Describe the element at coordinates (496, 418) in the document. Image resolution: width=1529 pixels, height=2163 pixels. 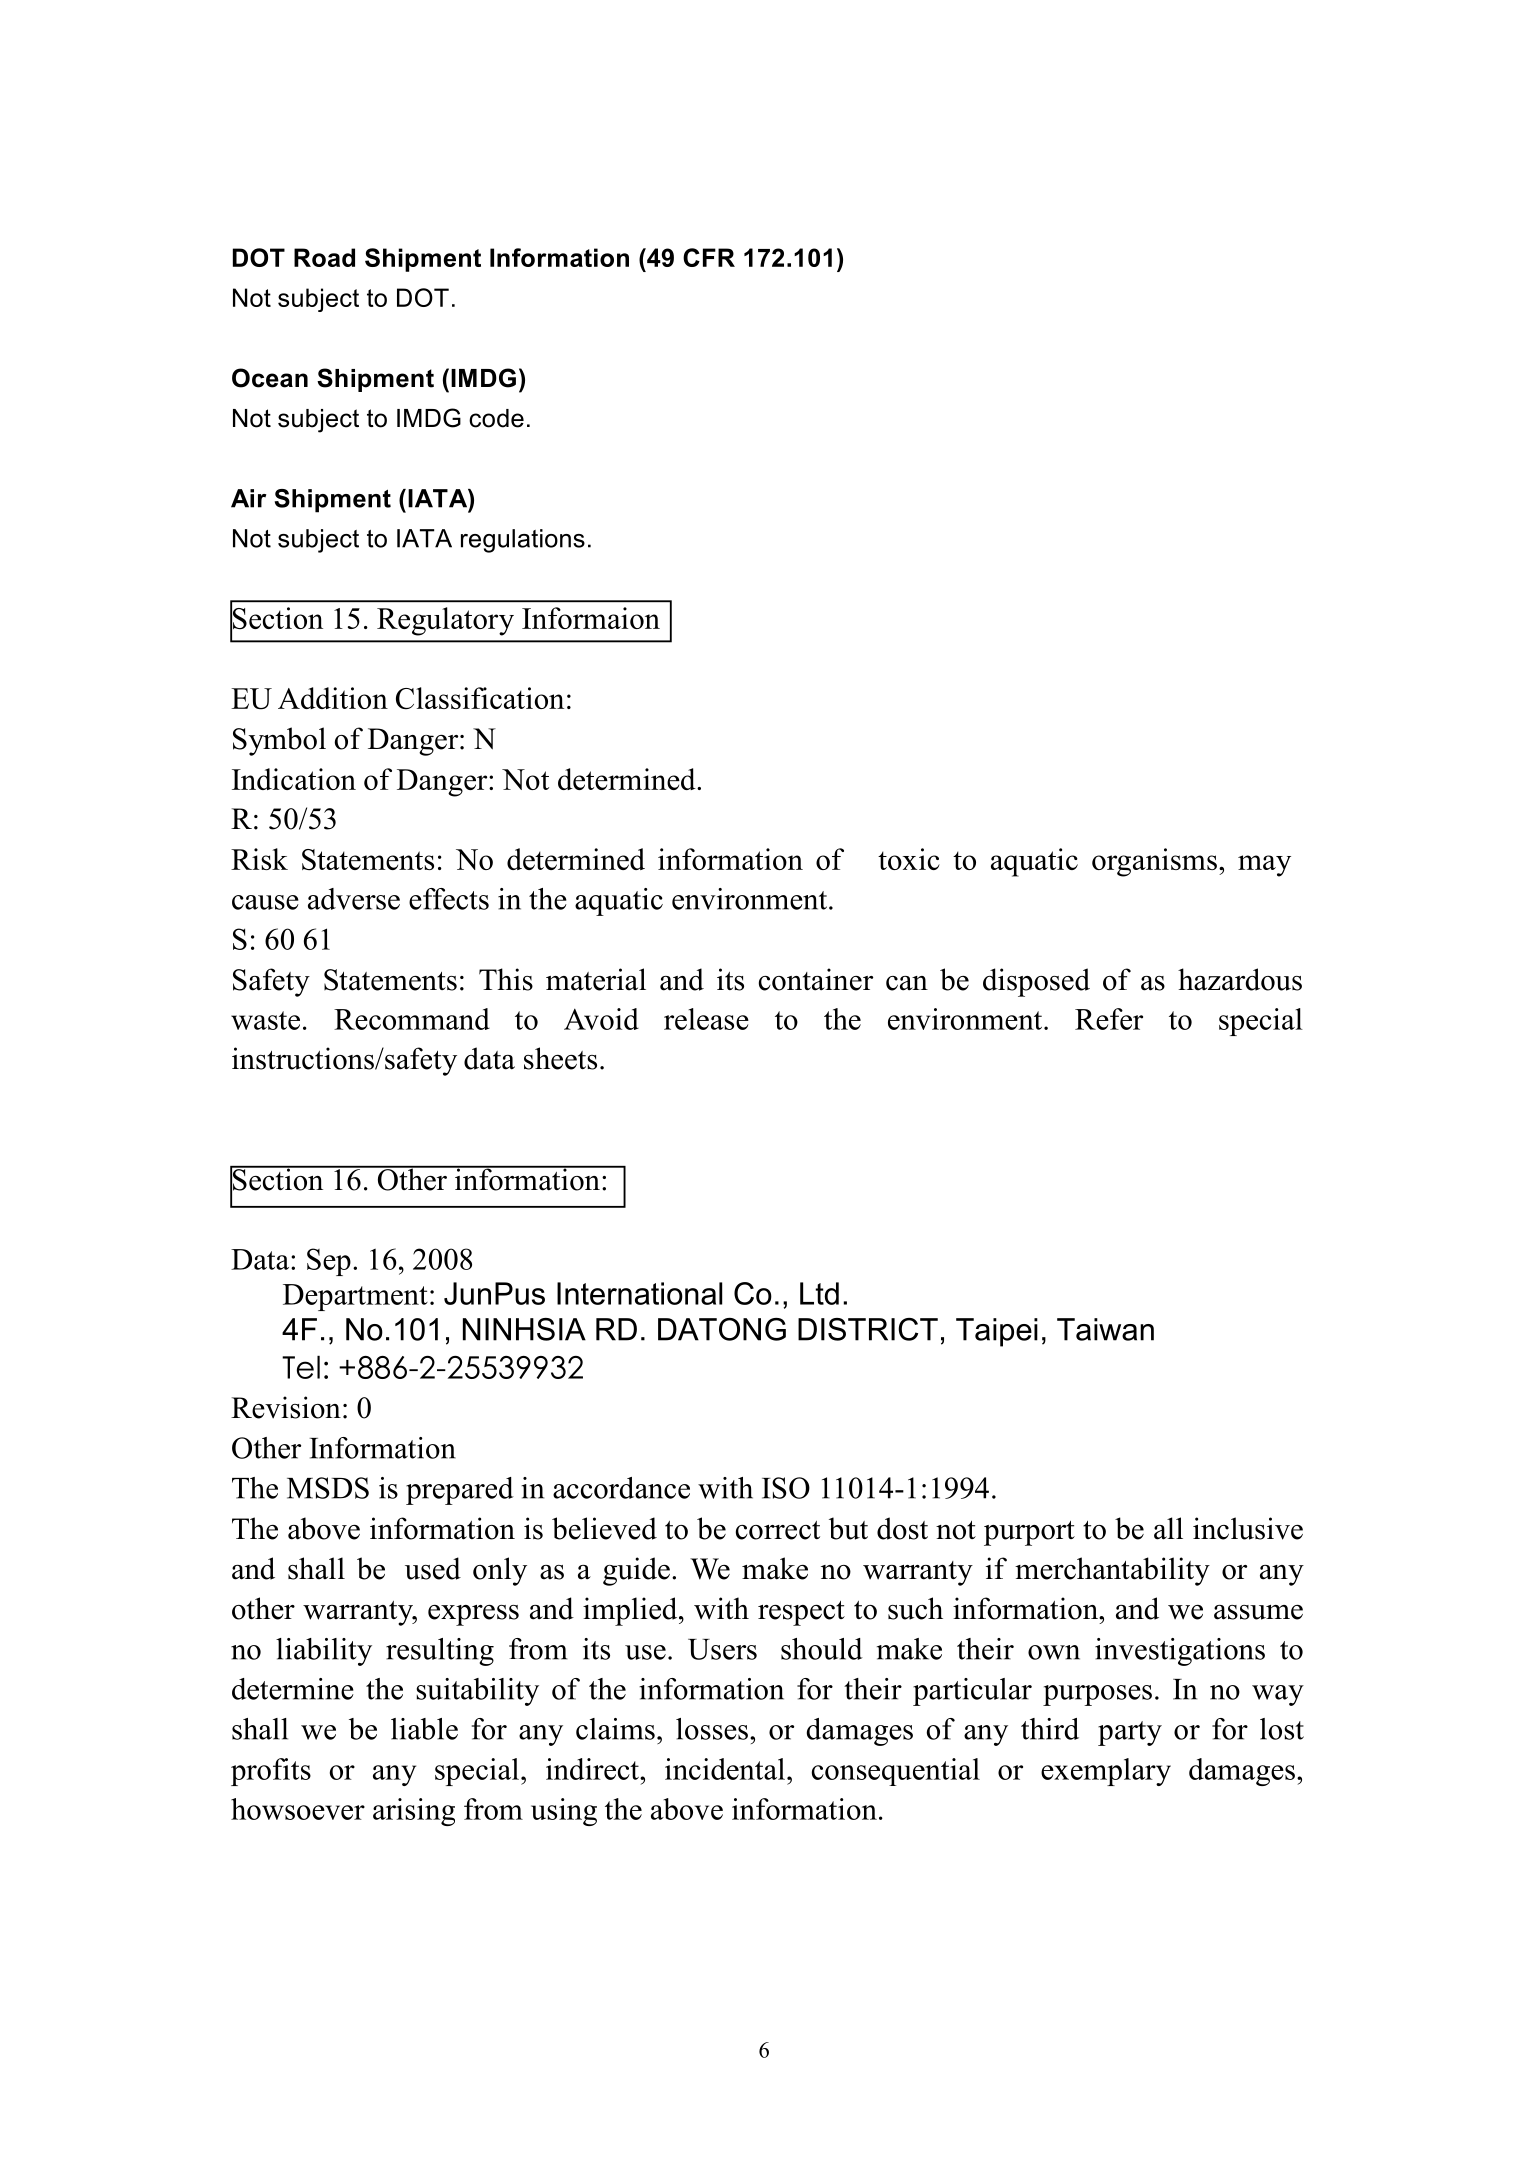
I see `code` at that location.
